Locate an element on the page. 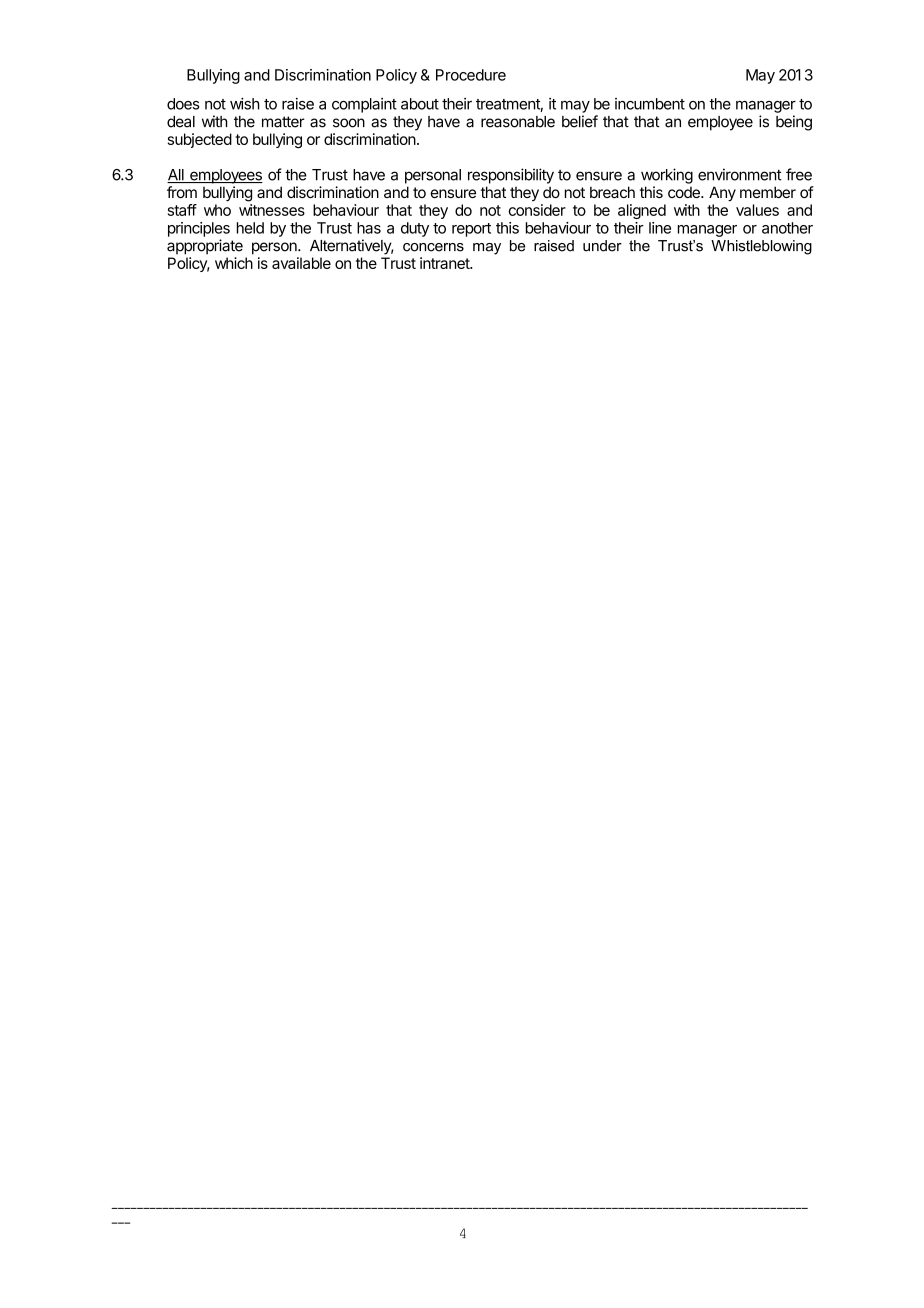 Image resolution: width=924 pixels, height=1308 pixels. wish is located at coordinates (245, 103).
